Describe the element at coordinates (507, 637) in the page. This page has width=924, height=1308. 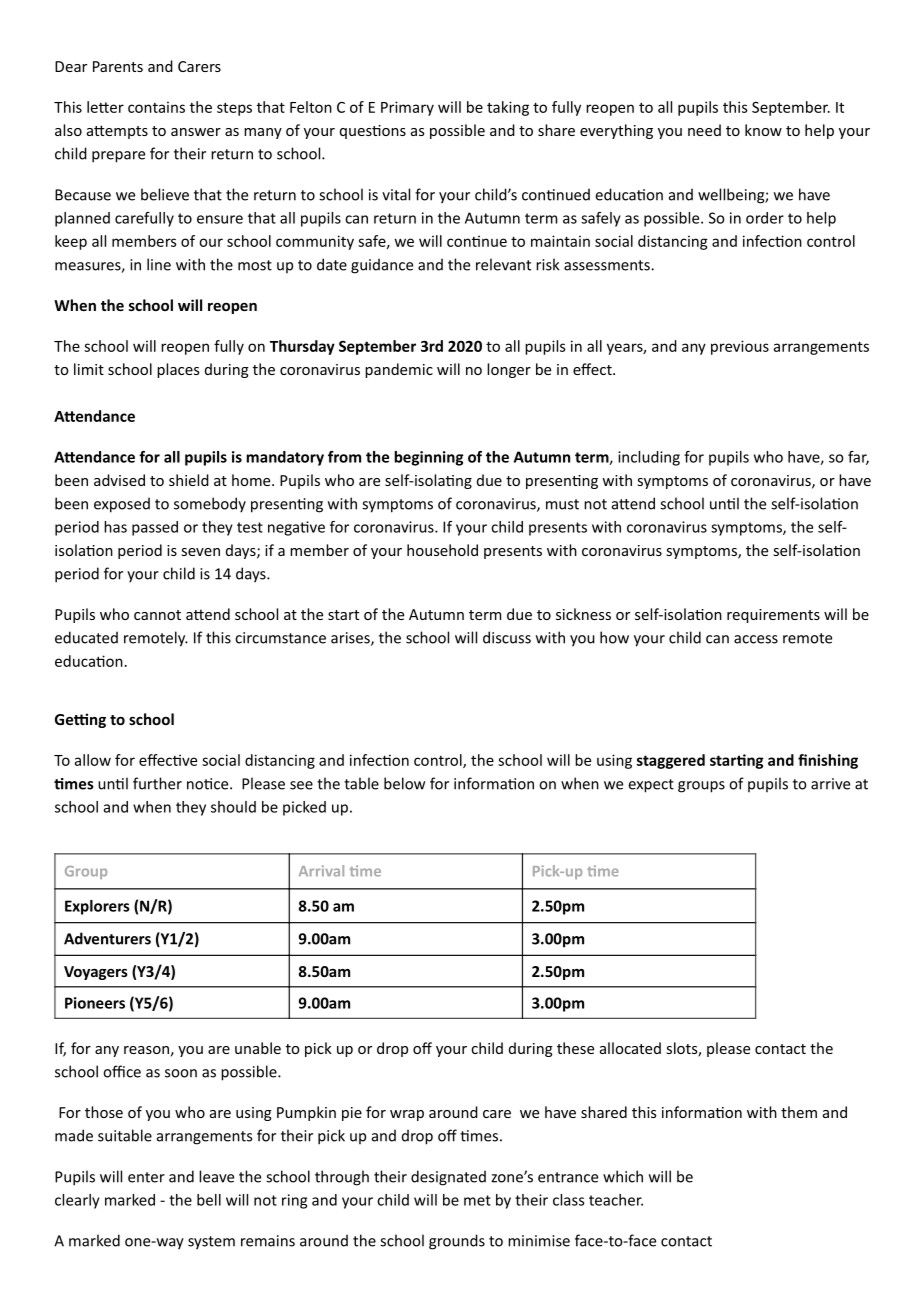
I see `discuss` at that location.
